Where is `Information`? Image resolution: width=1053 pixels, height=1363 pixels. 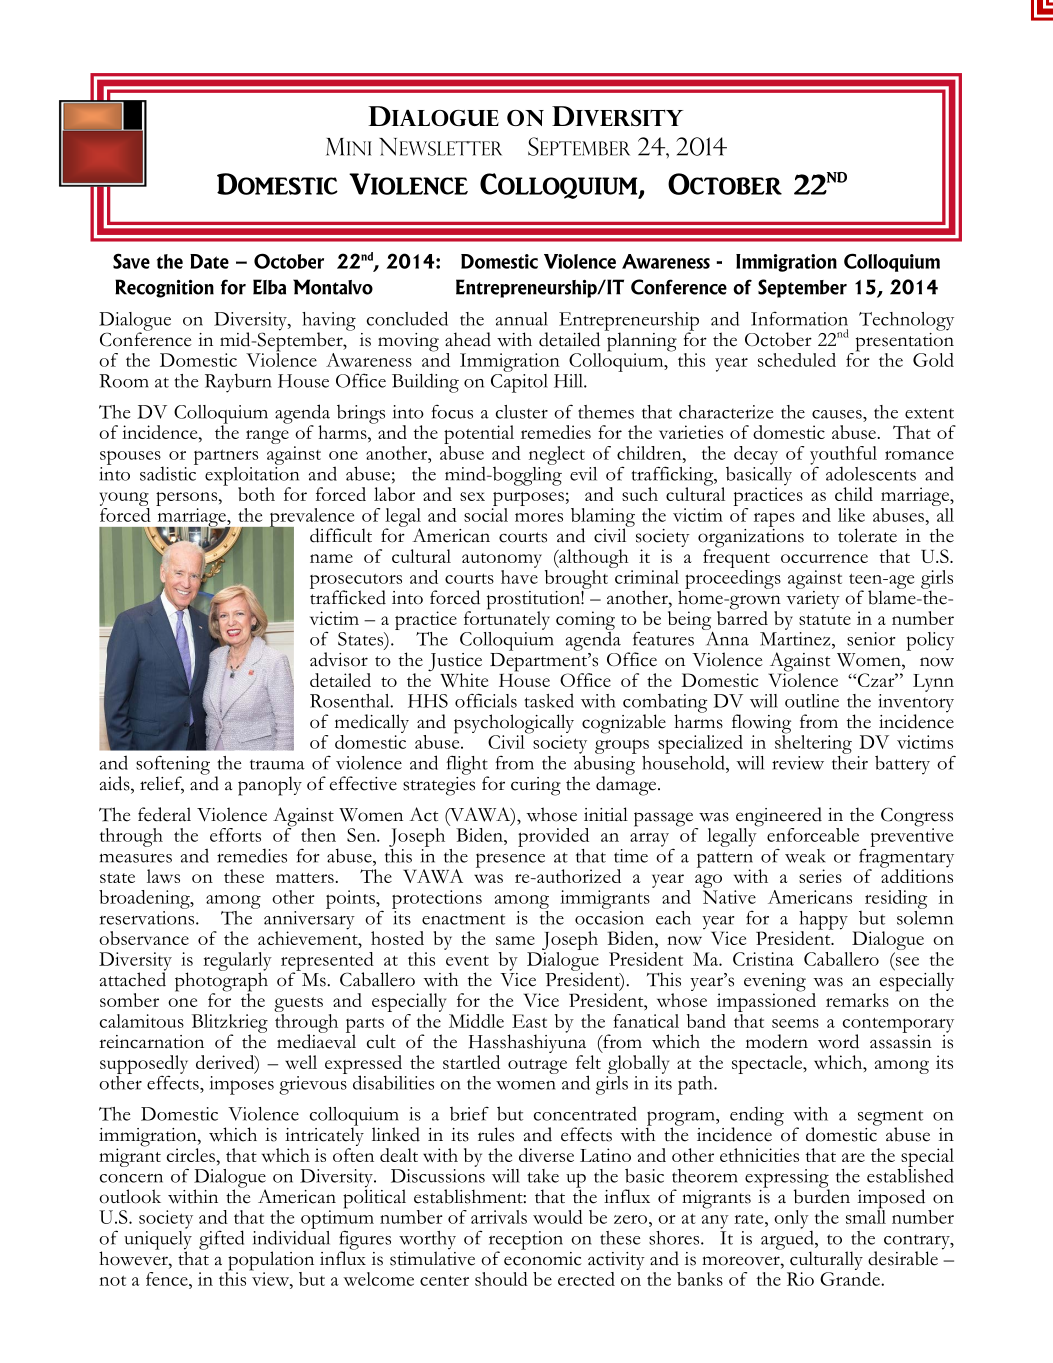
Information is located at coordinates (799, 318).
